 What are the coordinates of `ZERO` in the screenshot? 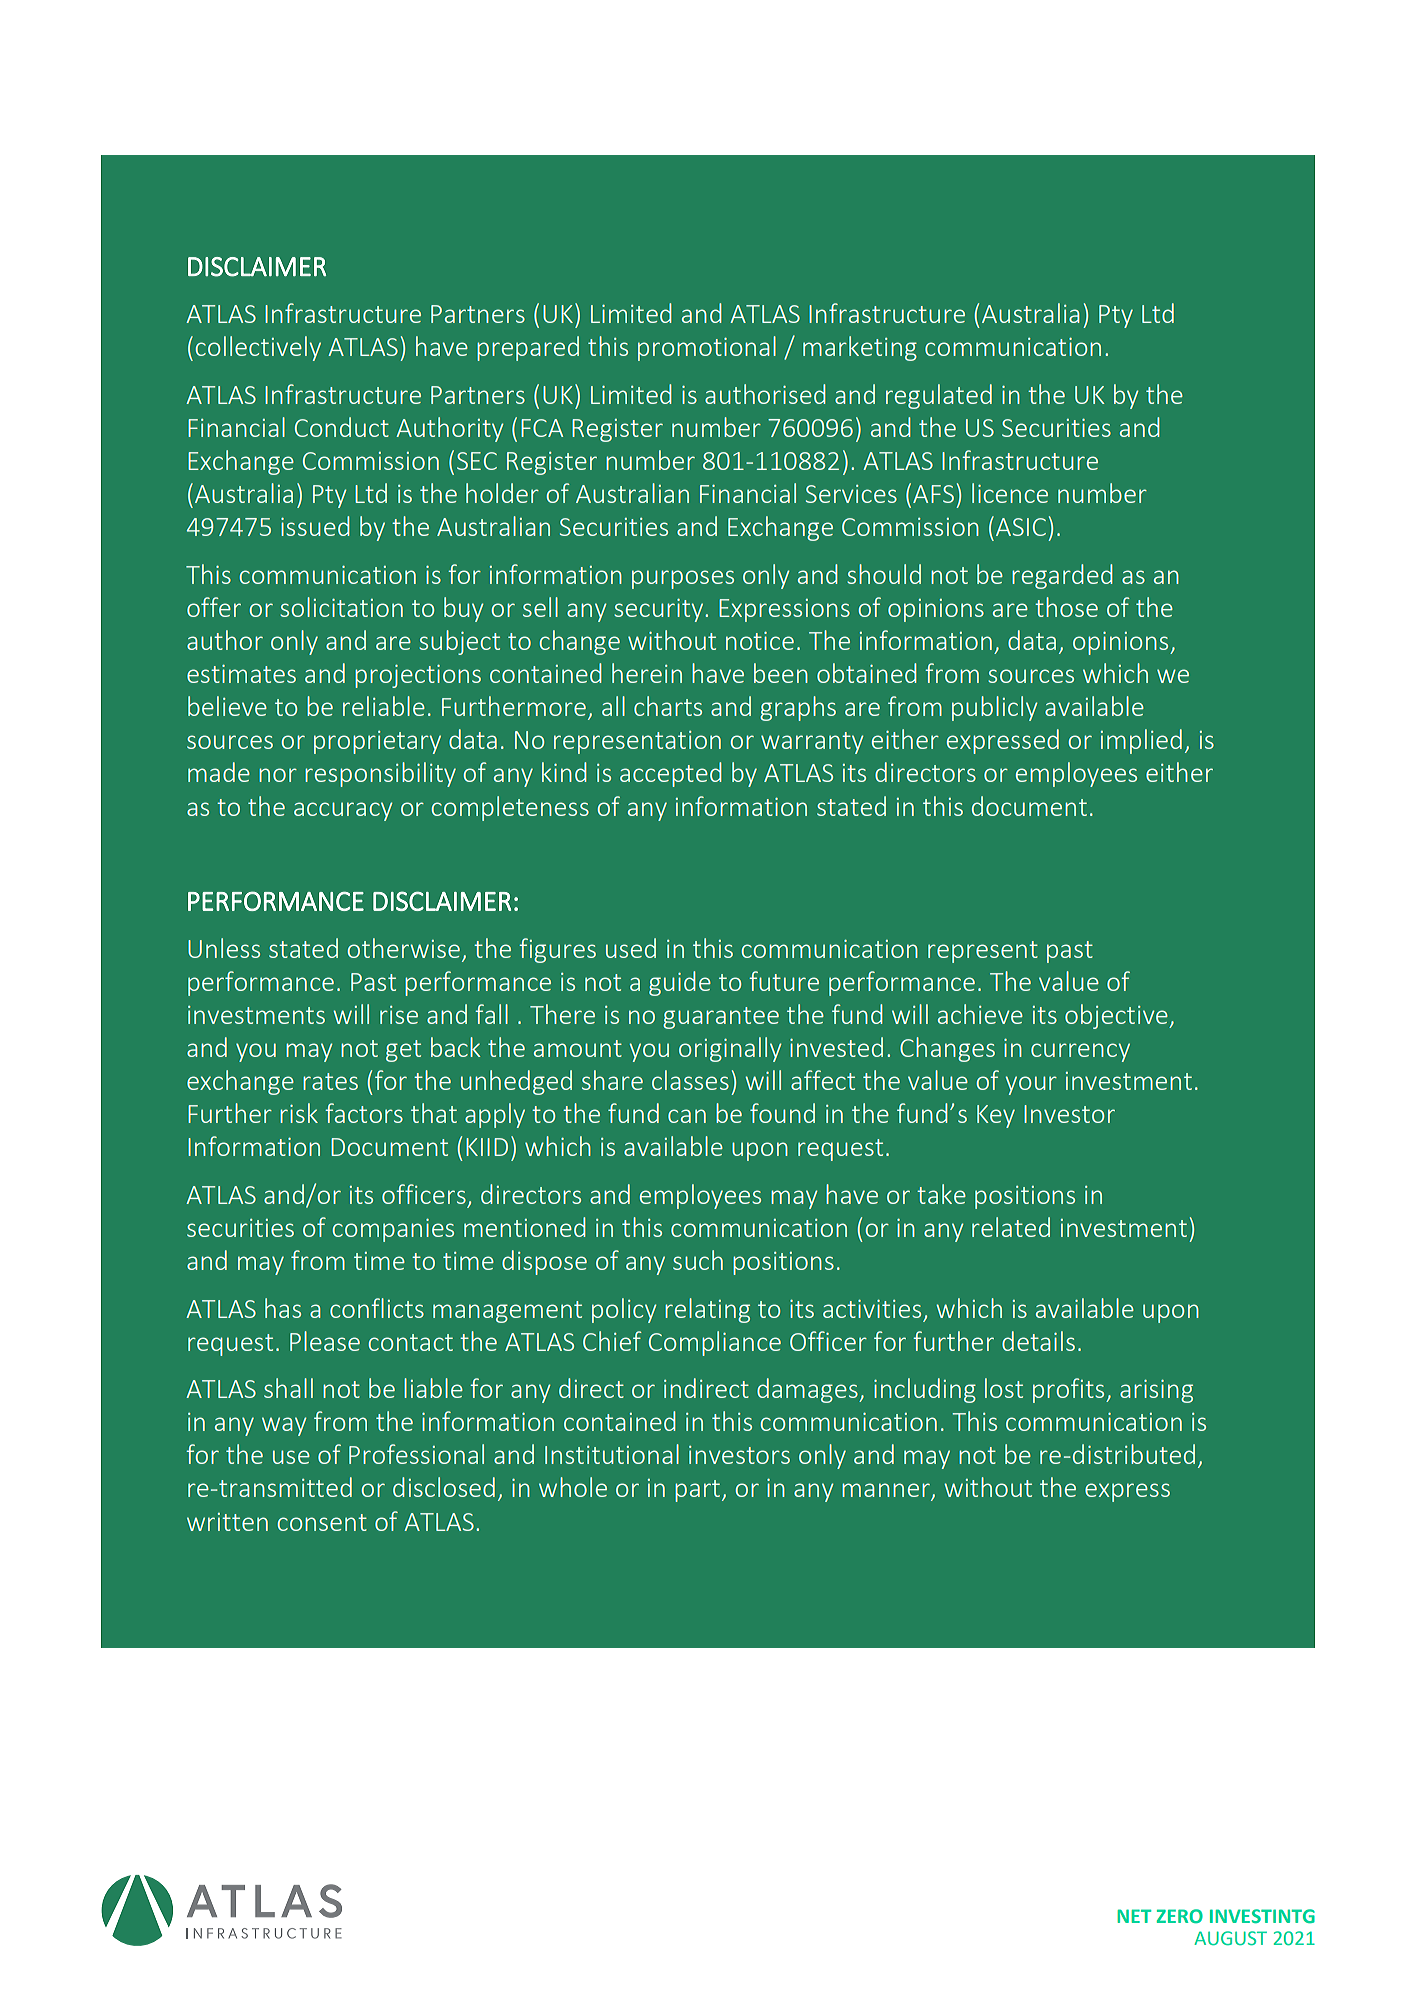 It's located at (1179, 1916).
